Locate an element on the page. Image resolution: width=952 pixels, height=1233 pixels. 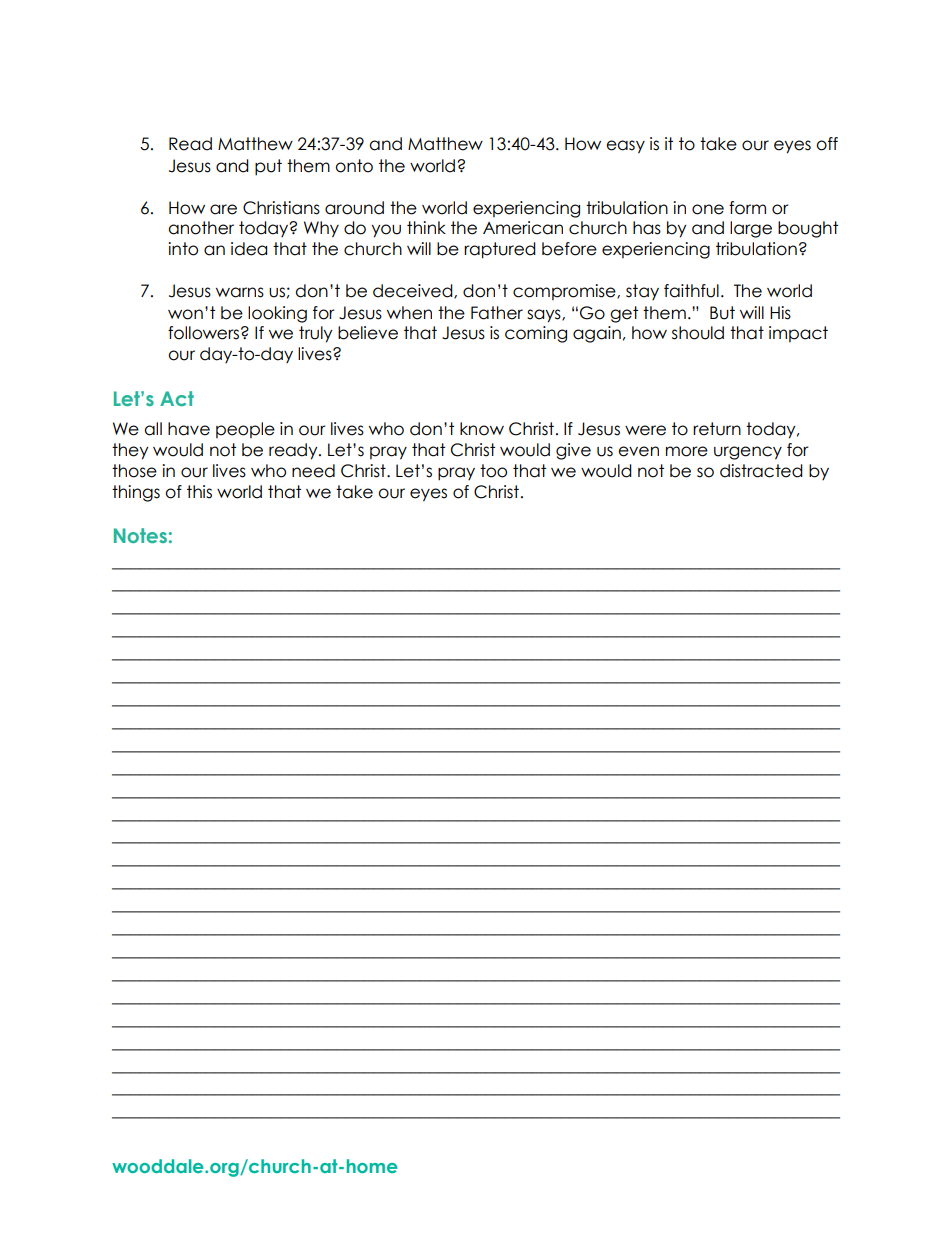
Father is located at coordinates (497, 313).
